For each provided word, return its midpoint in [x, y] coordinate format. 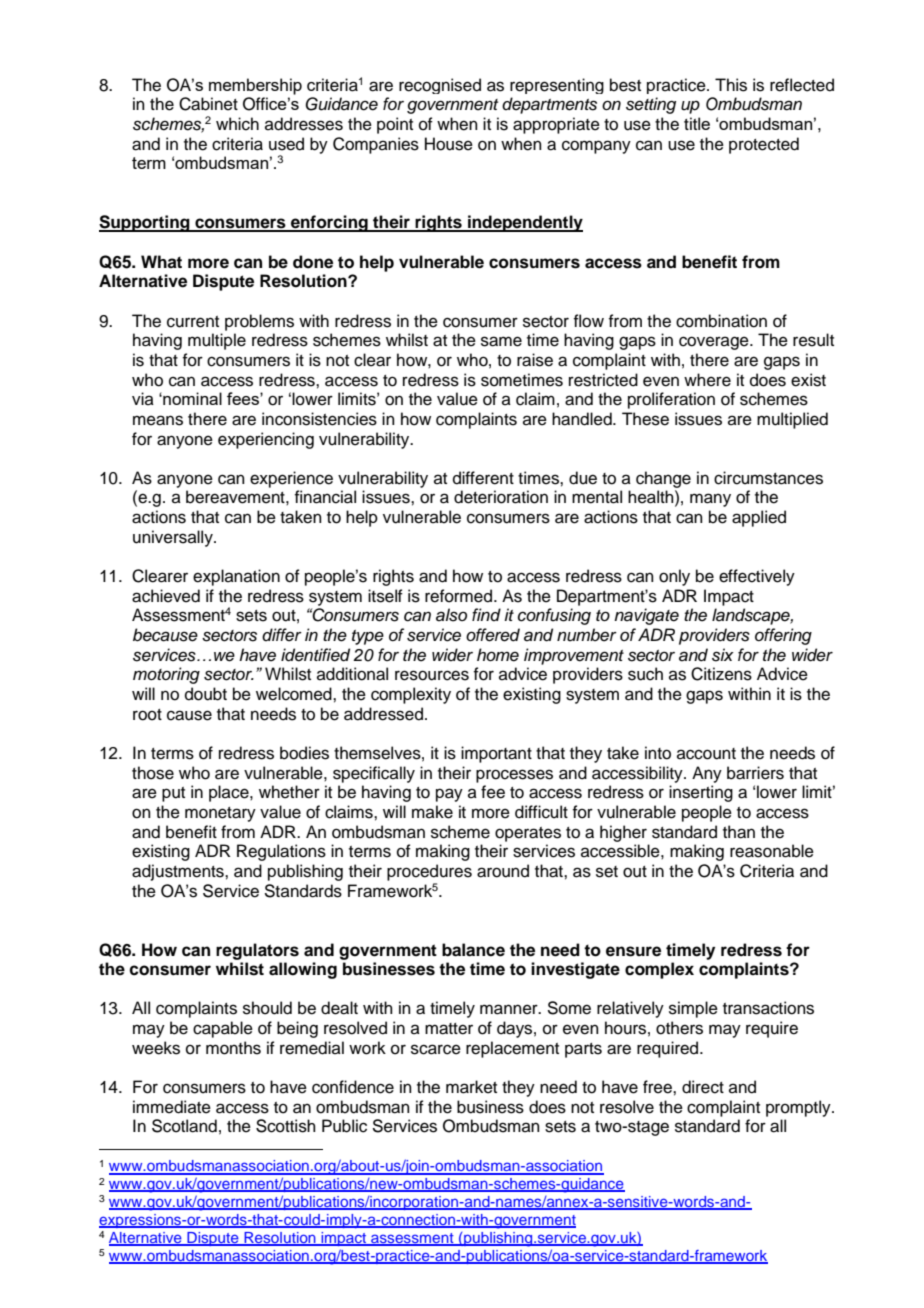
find [486, 614]
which [237, 124]
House [449, 144]
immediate [172, 1107]
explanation [236, 577]
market [471, 1087]
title [697, 123]
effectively [757, 577]
